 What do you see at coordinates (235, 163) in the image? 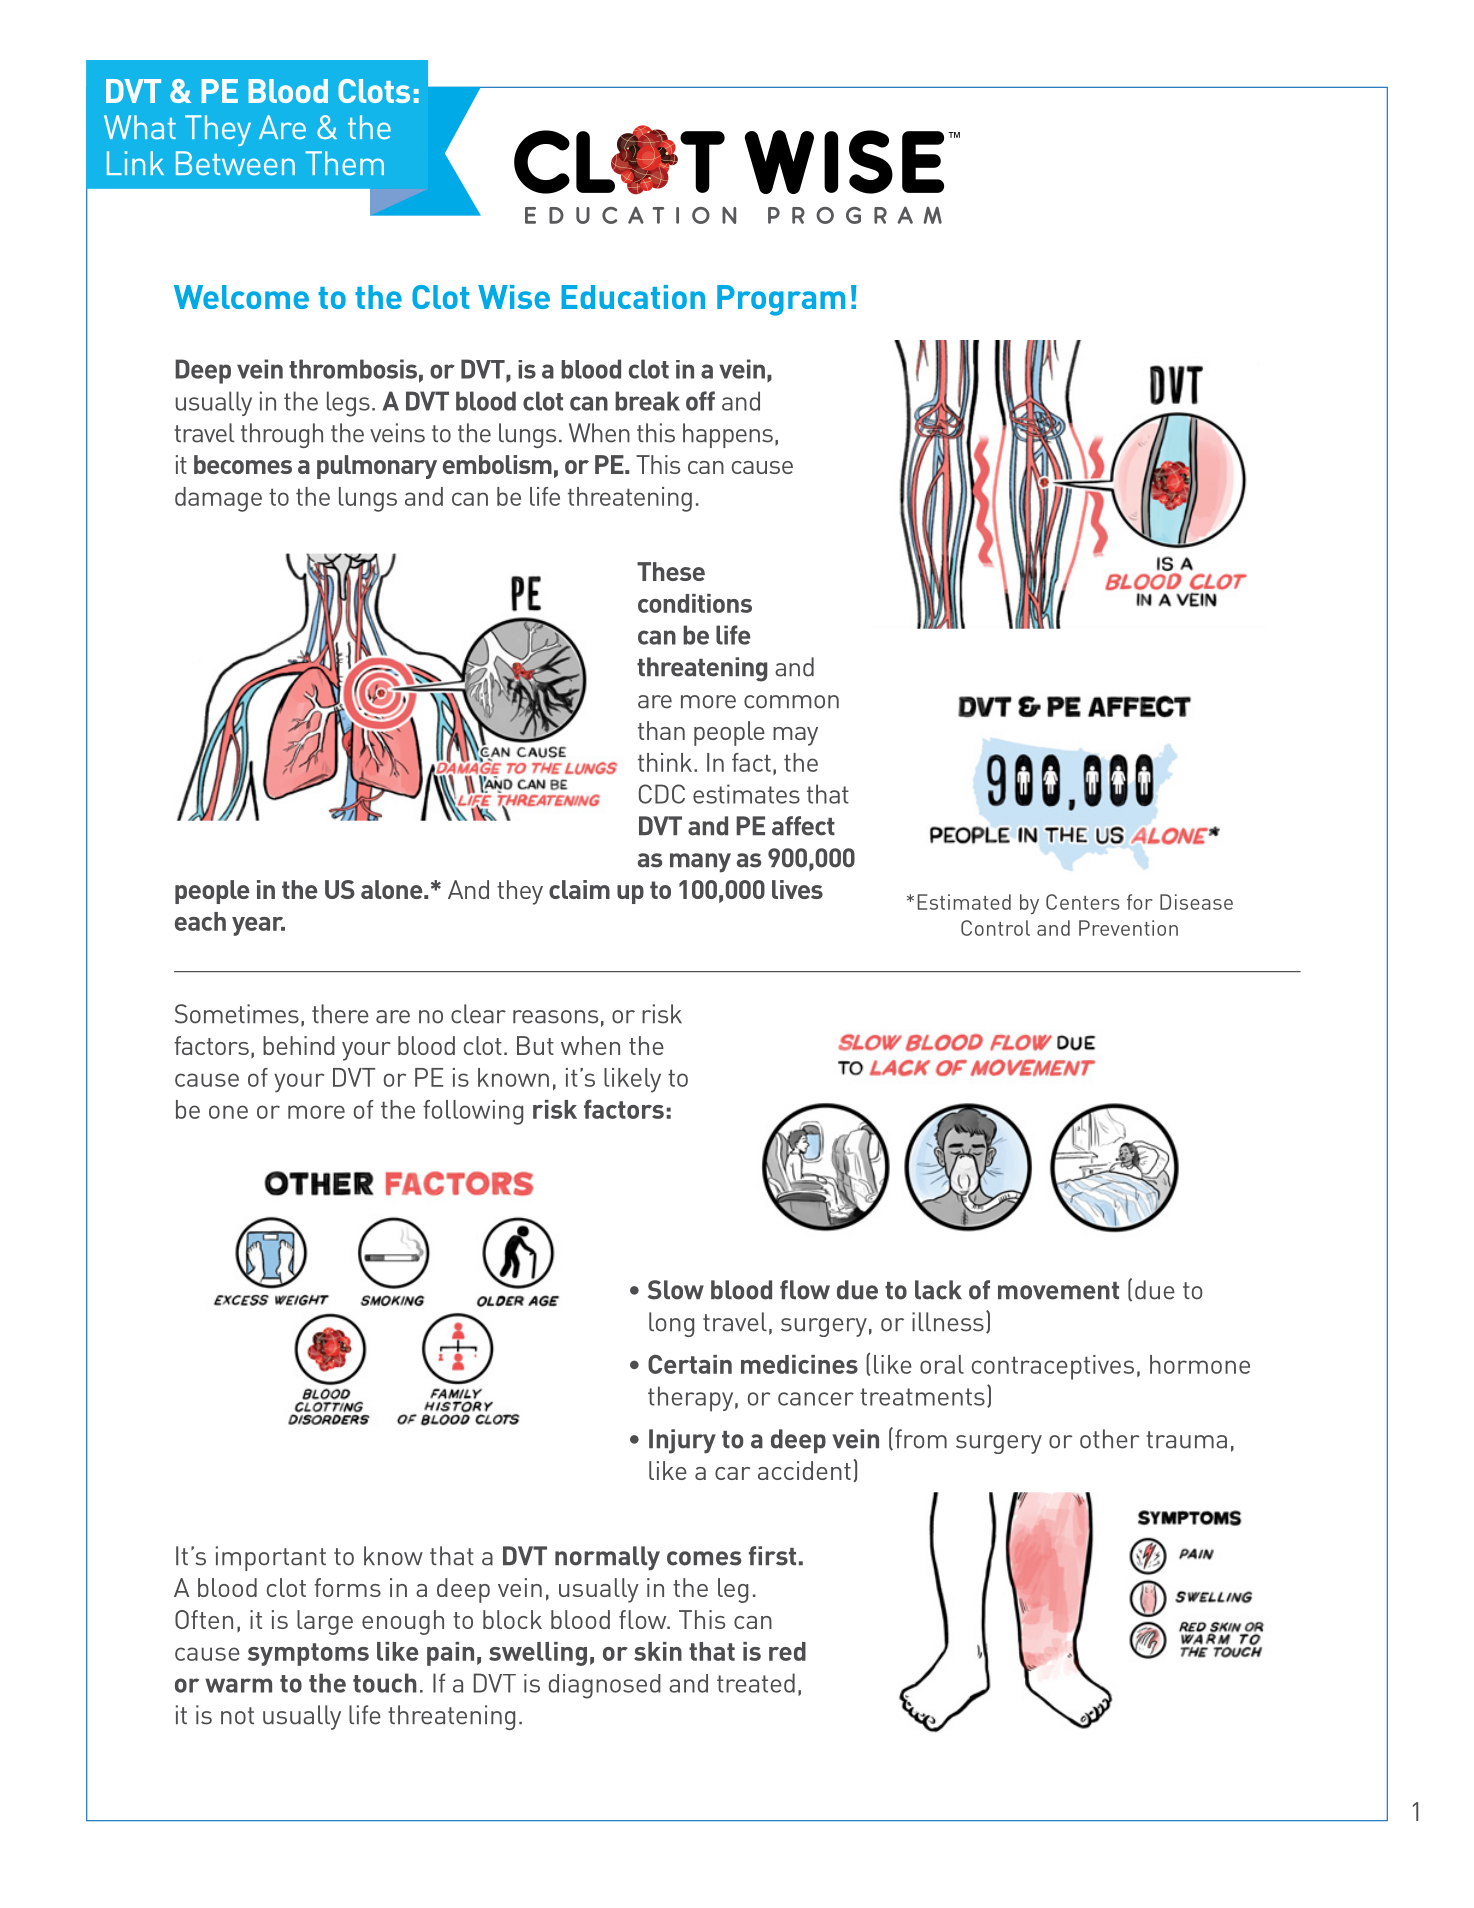
I see `Between` at bounding box center [235, 163].
